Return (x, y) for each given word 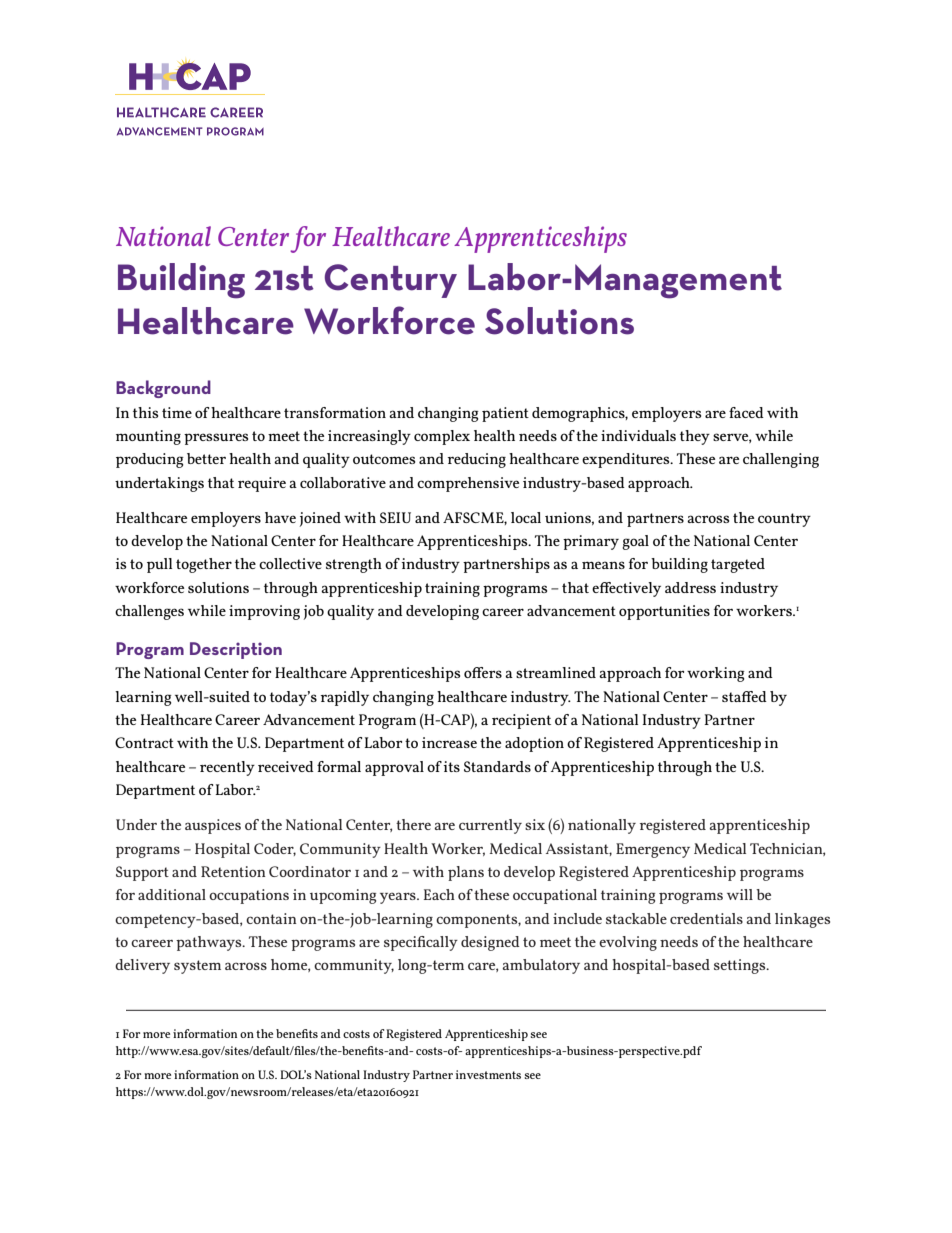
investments (488, 1074)
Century (391, 281)
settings (741, 966)
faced (746, 412)
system (197, 967)
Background (163, 389)
